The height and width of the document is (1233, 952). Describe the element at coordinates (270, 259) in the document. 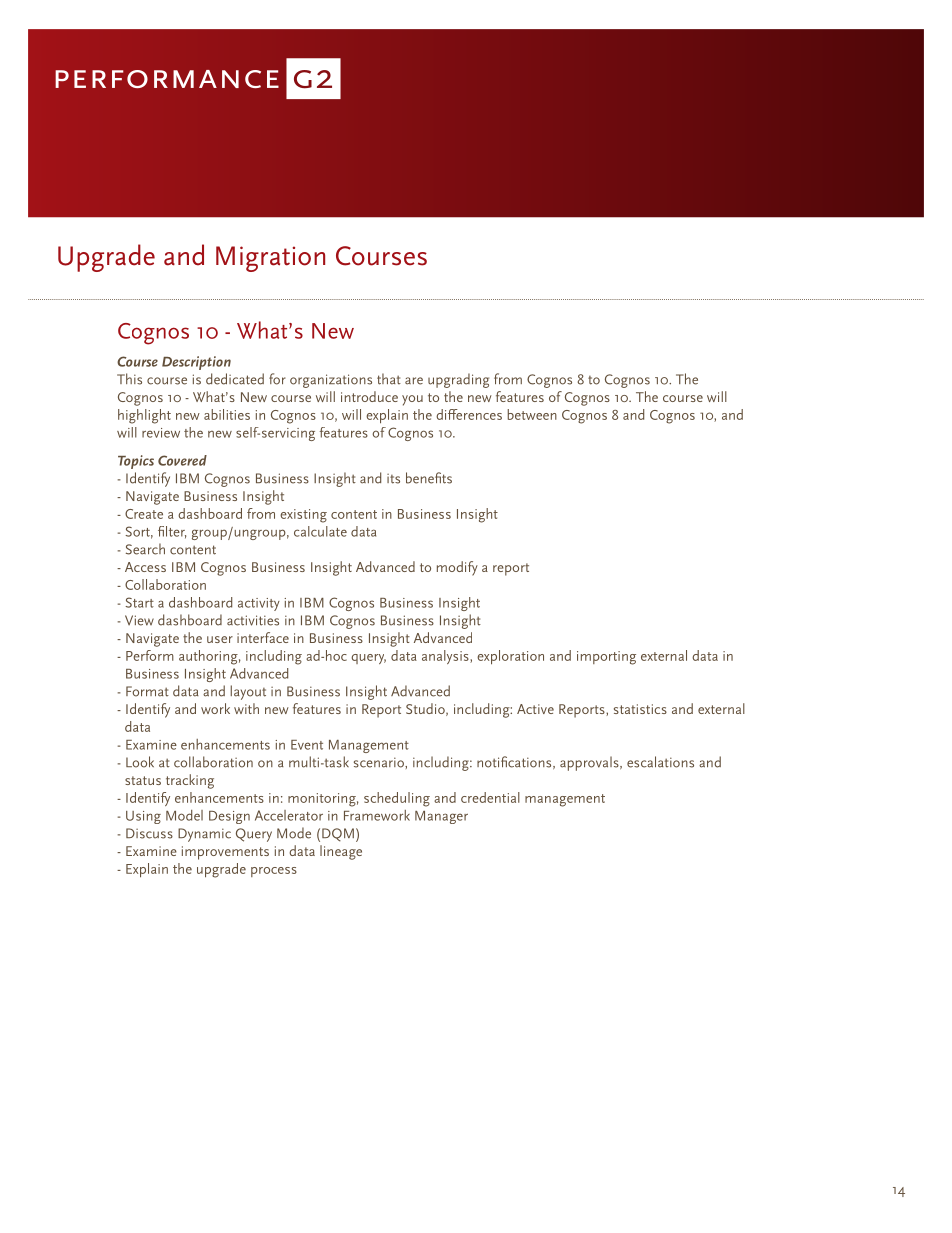

I see `Migration` at that location.
